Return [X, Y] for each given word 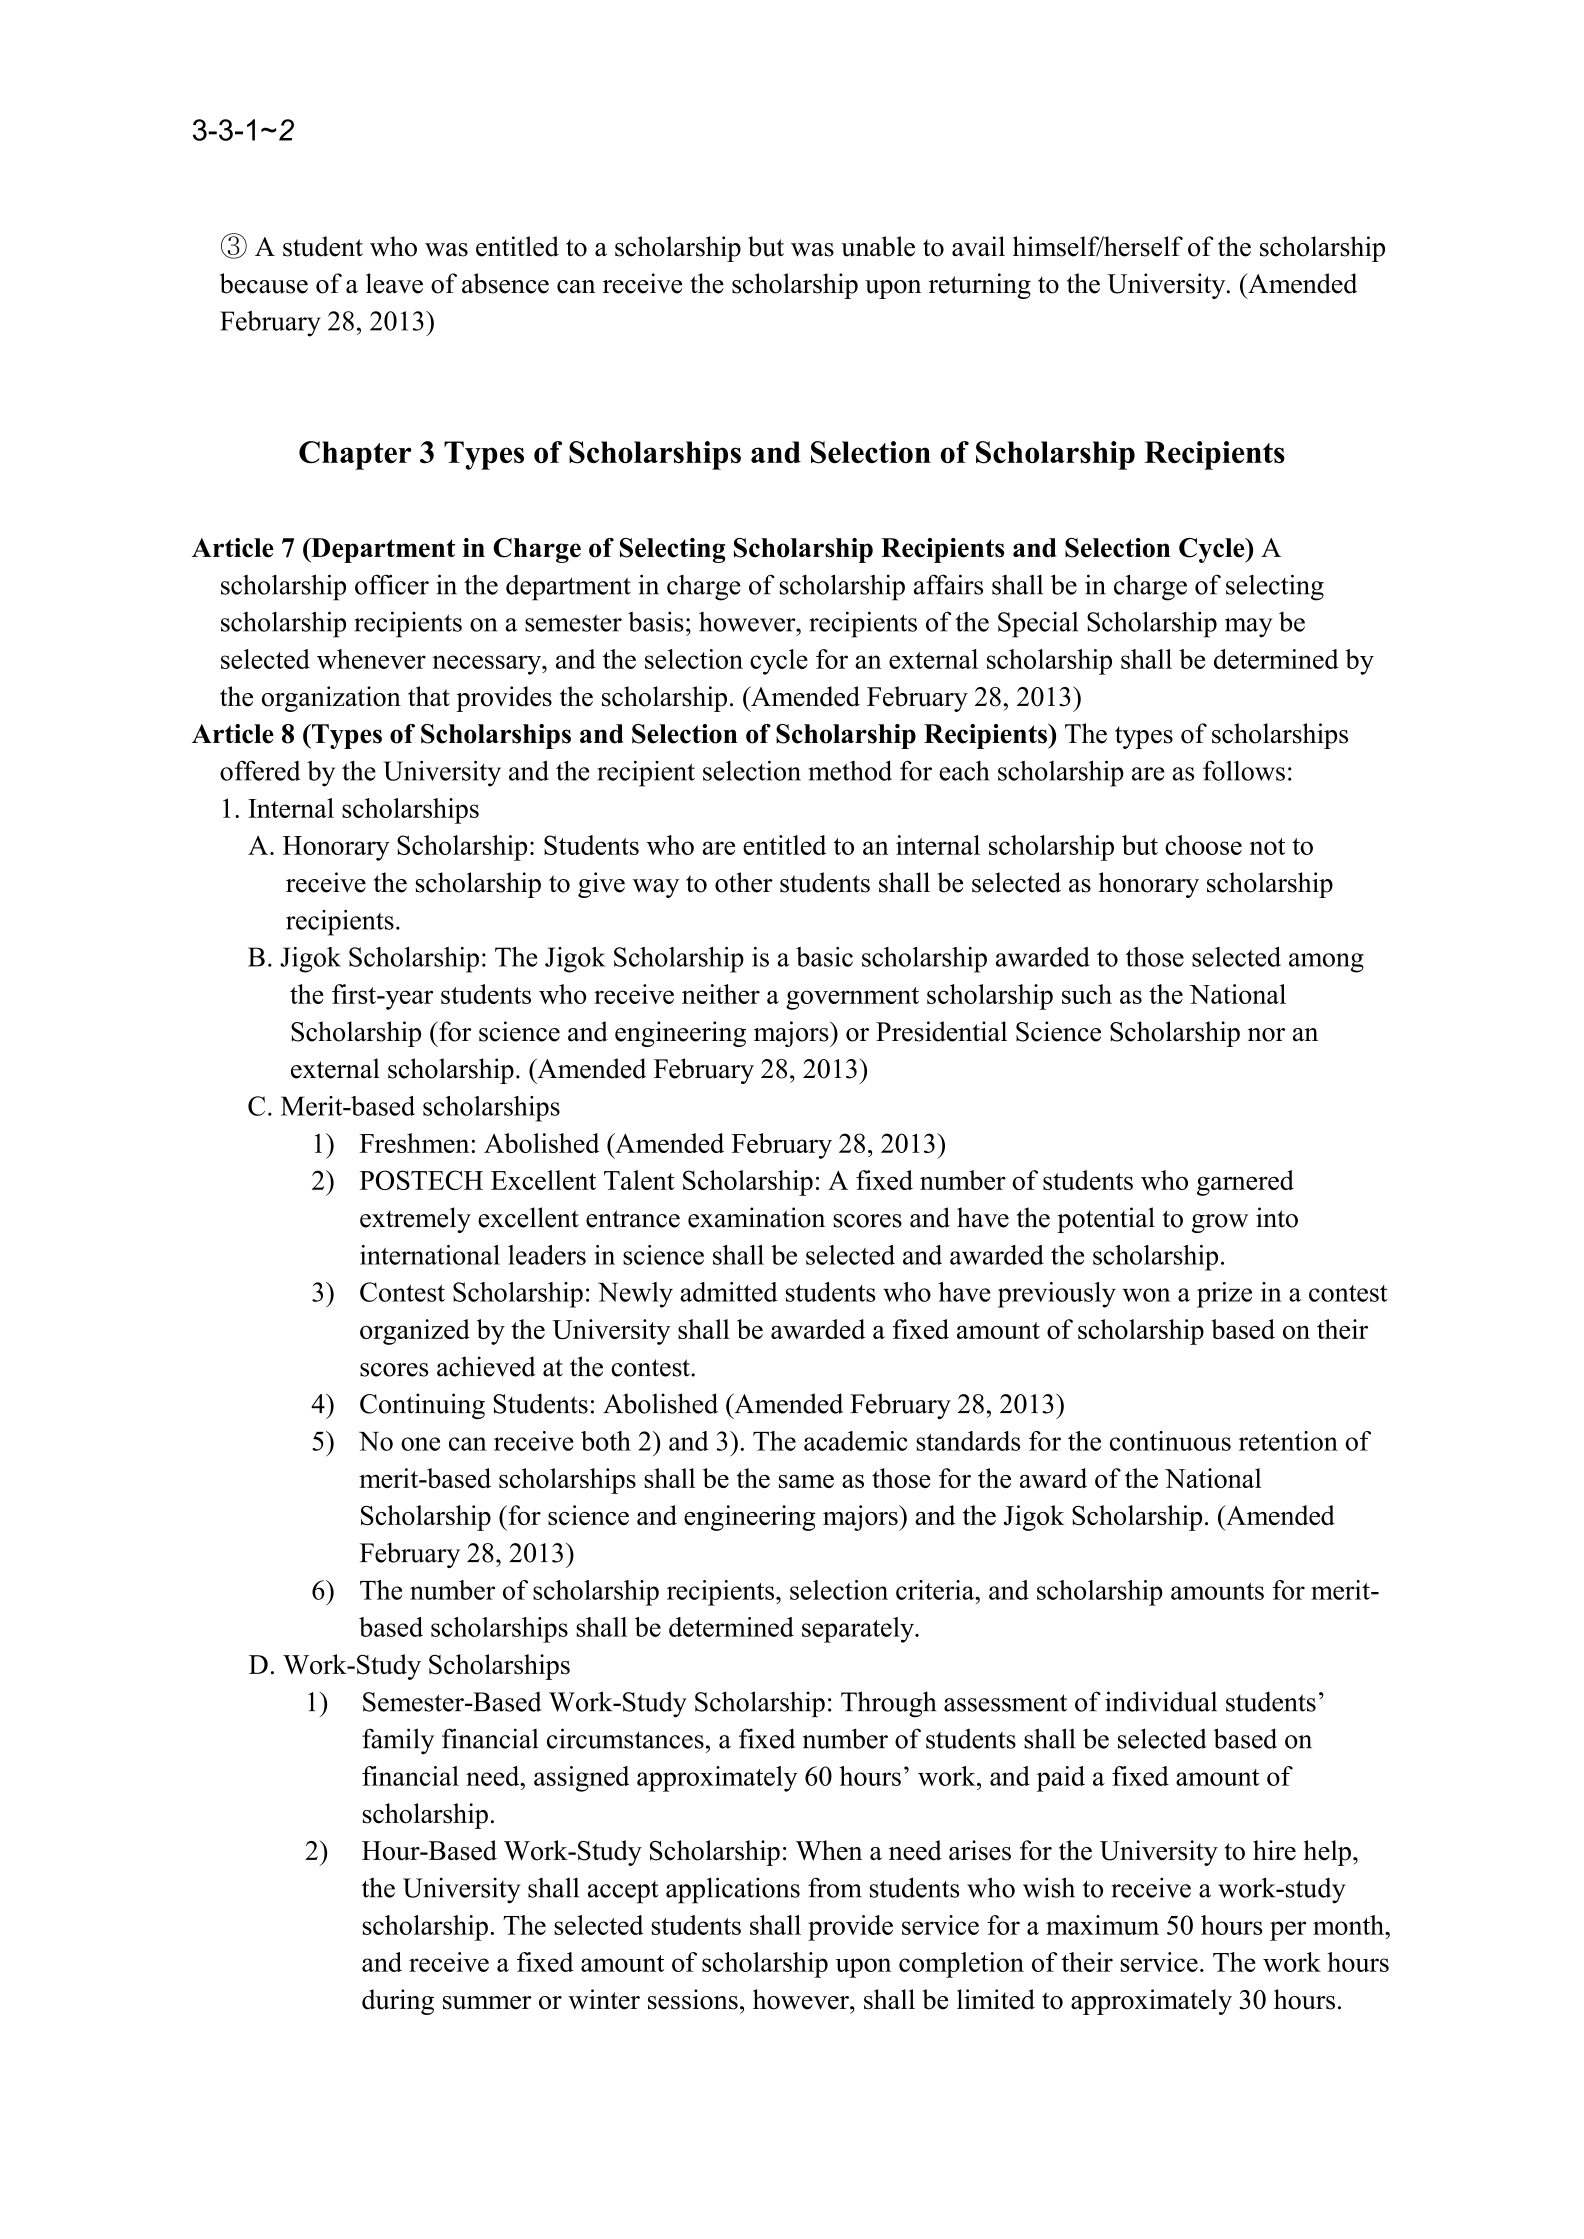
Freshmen [416, 1143]
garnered [1245, 1183]
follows [1244, 771]
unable [878, 246]
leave [394, 283]
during [398, 2002]
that [429, 696]
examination [756, 1217]
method [850, 770]
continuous [1170, 1441]
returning [980, 286]
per [1288, 1931]
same [806, 1481]
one [420, 1444]
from [835, 1887]
